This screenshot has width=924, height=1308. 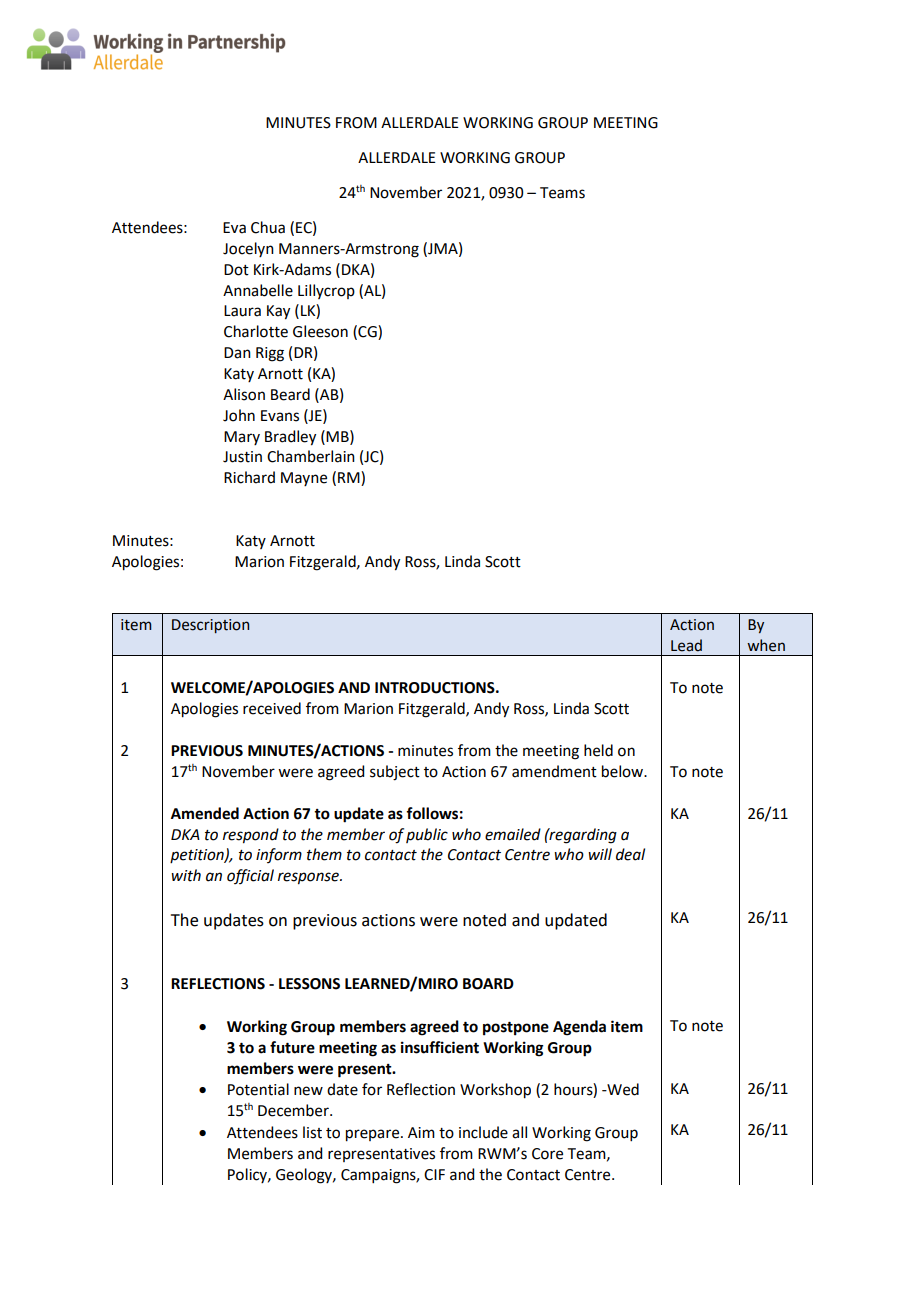 I want to click on emailed, so click(x=513, y=834).
